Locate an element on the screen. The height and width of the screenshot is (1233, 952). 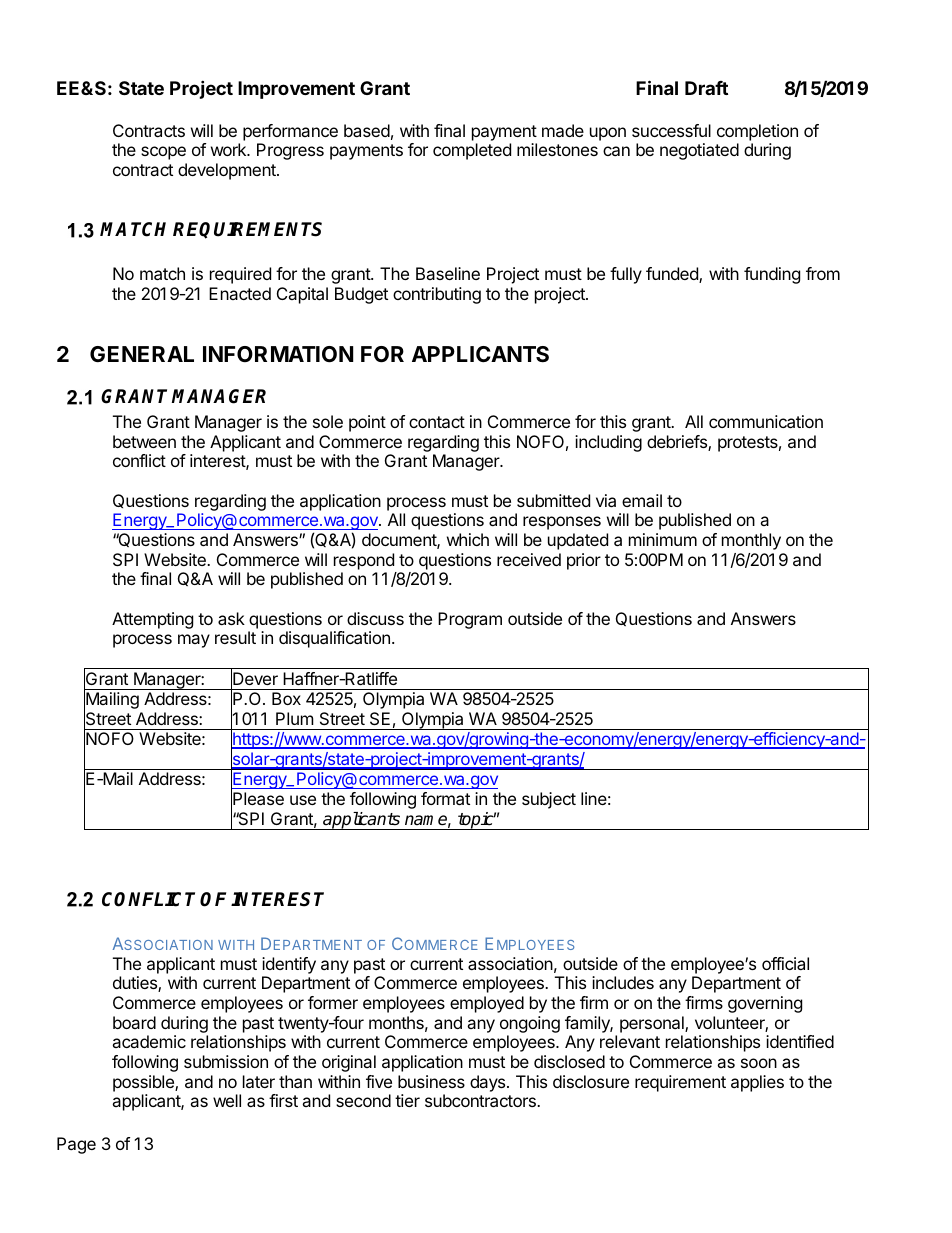
GENERAL is located at coordinates (142, 354).
